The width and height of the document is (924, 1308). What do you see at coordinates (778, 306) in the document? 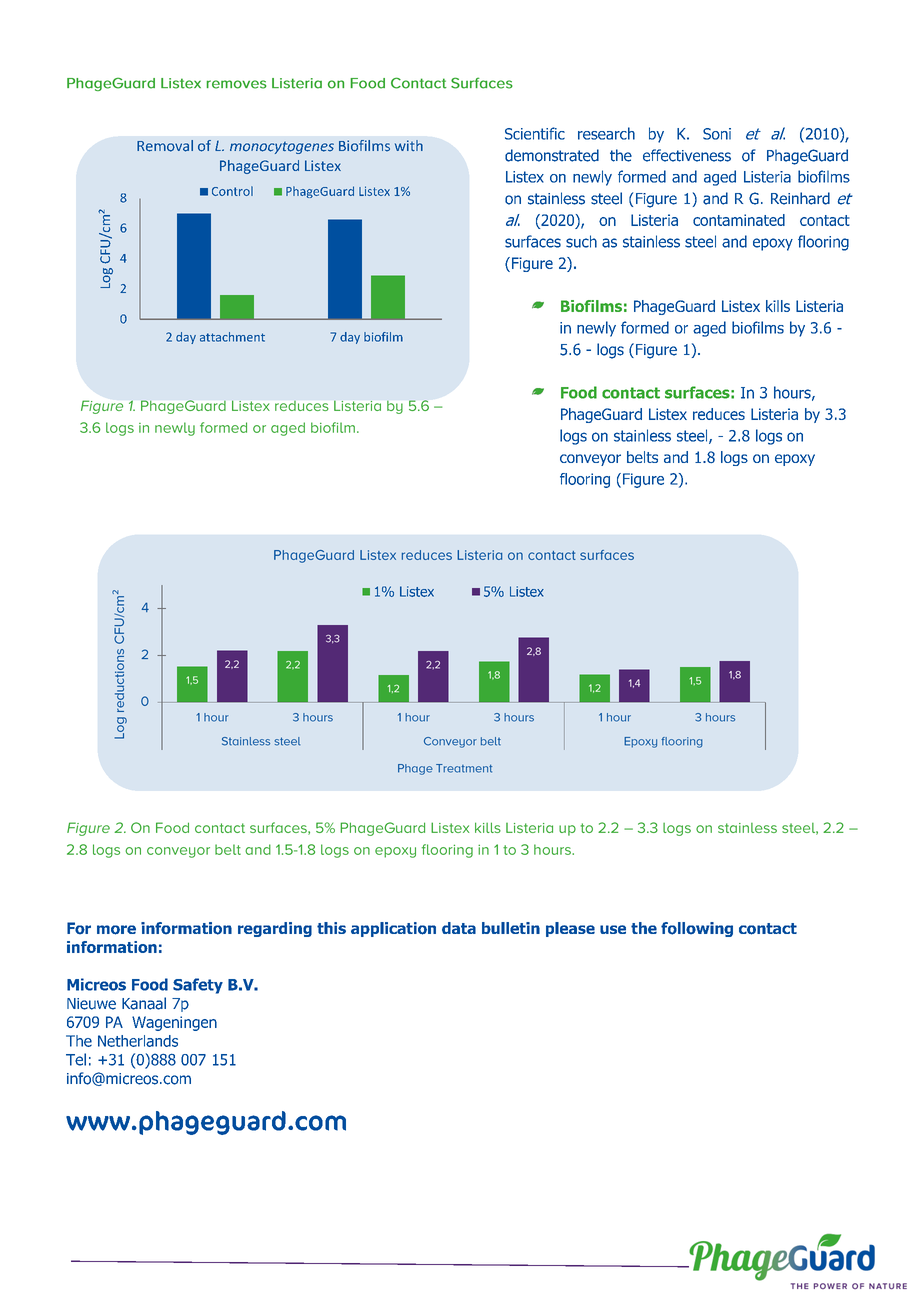
I see `kills` at bounding box center [778, 306].
